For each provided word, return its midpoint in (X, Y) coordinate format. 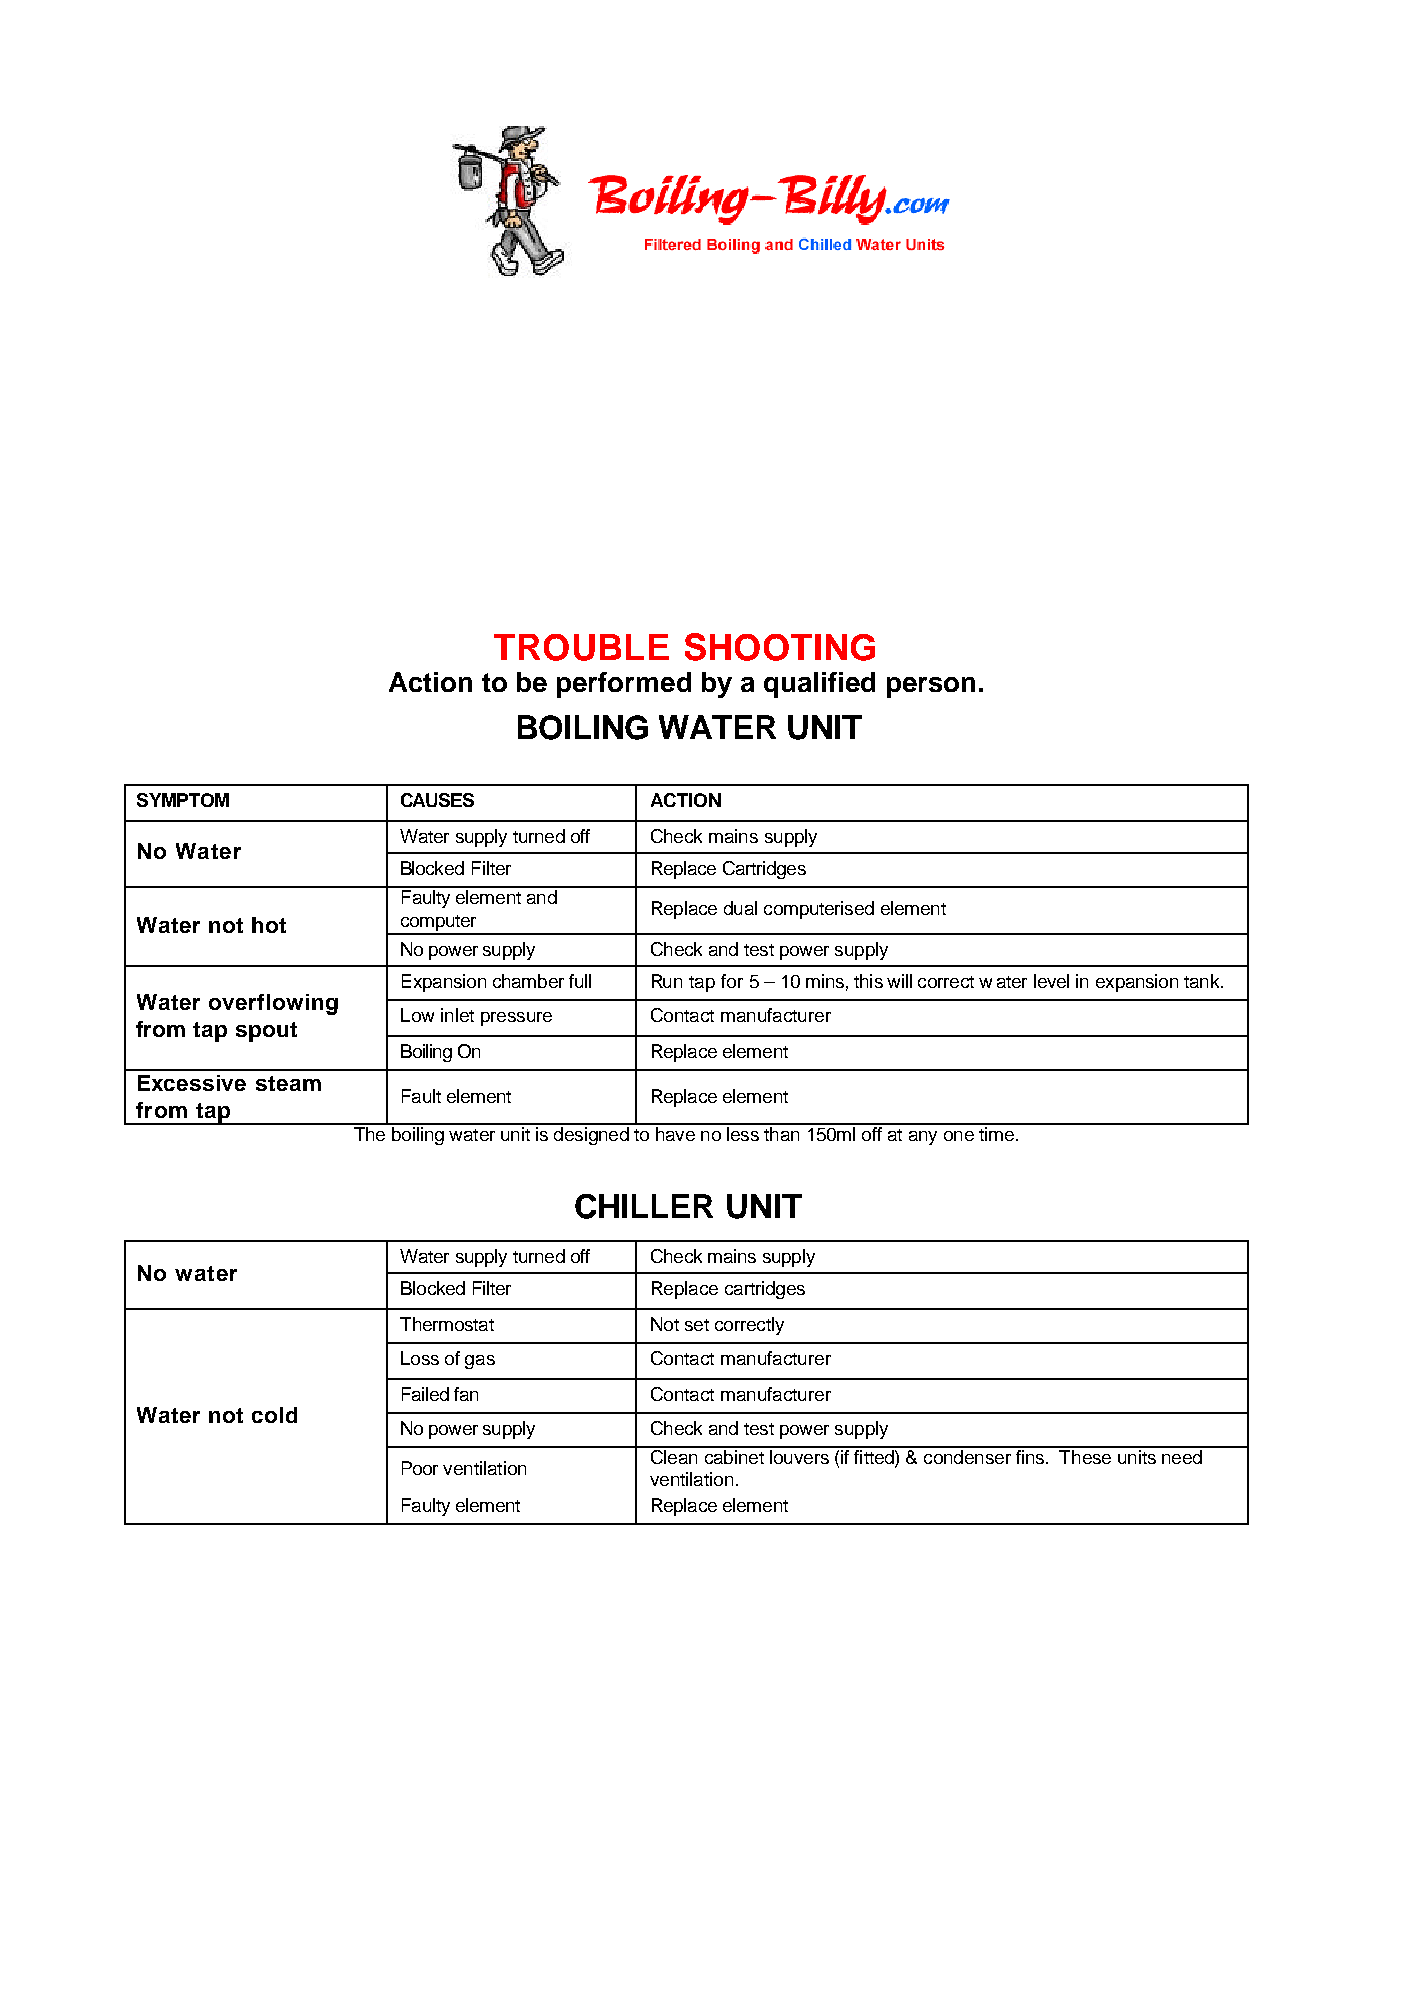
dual (740, 908)
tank (1203, 981)
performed (624, 685)
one (959, 1136)
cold (274, 1415)
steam (288, 1083)
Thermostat (447, 1324)
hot (269, 925)
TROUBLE (581, 647)
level (1051, 981)
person (931, 687)
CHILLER (644, 1206)
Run (667, 981)
